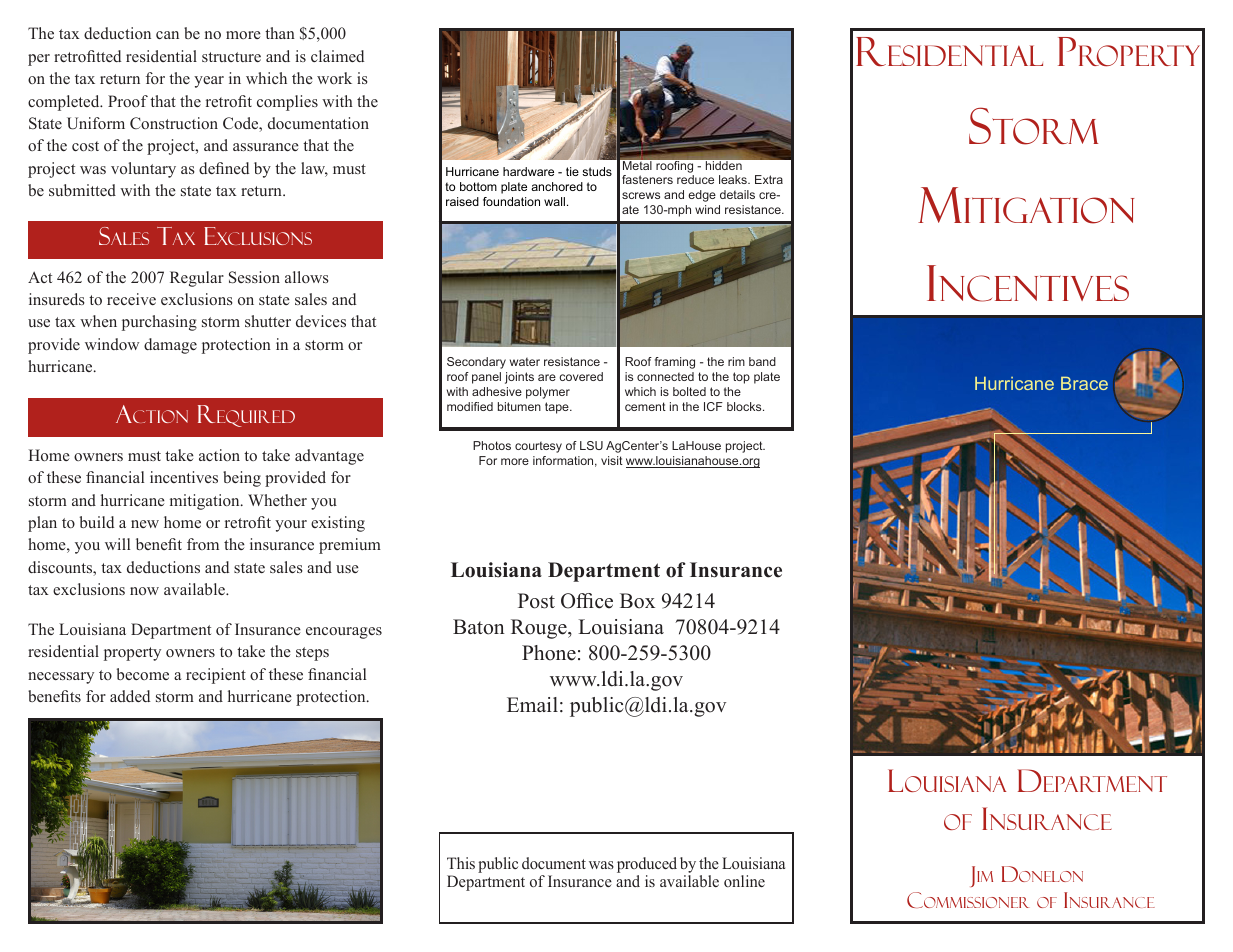  What do you see at coordinates (1084, 383) in the screenshot?
I see `Brace` at bounding box center [1084, 383].
